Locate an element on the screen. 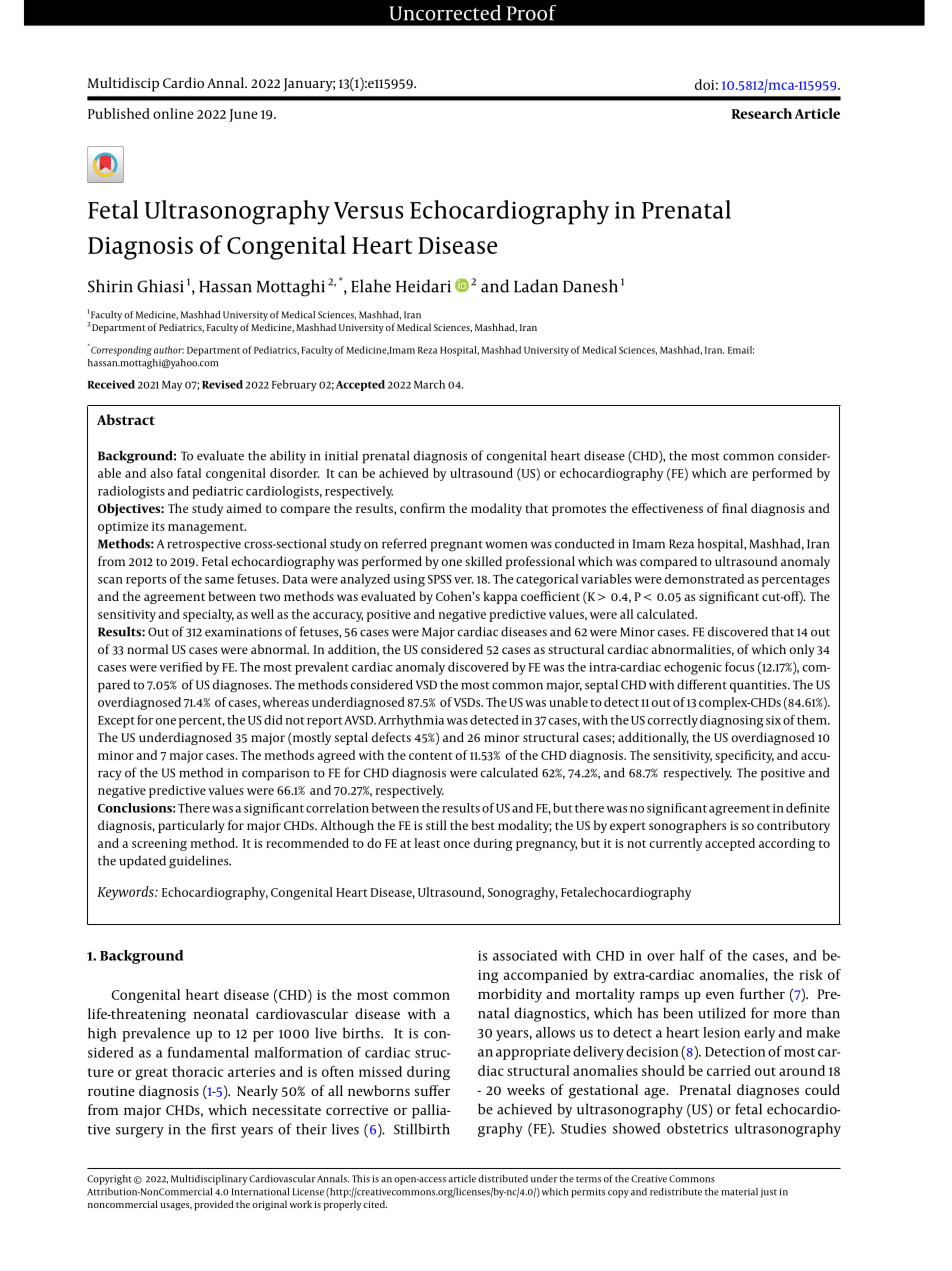  March is located at coordinates (429, 384).
